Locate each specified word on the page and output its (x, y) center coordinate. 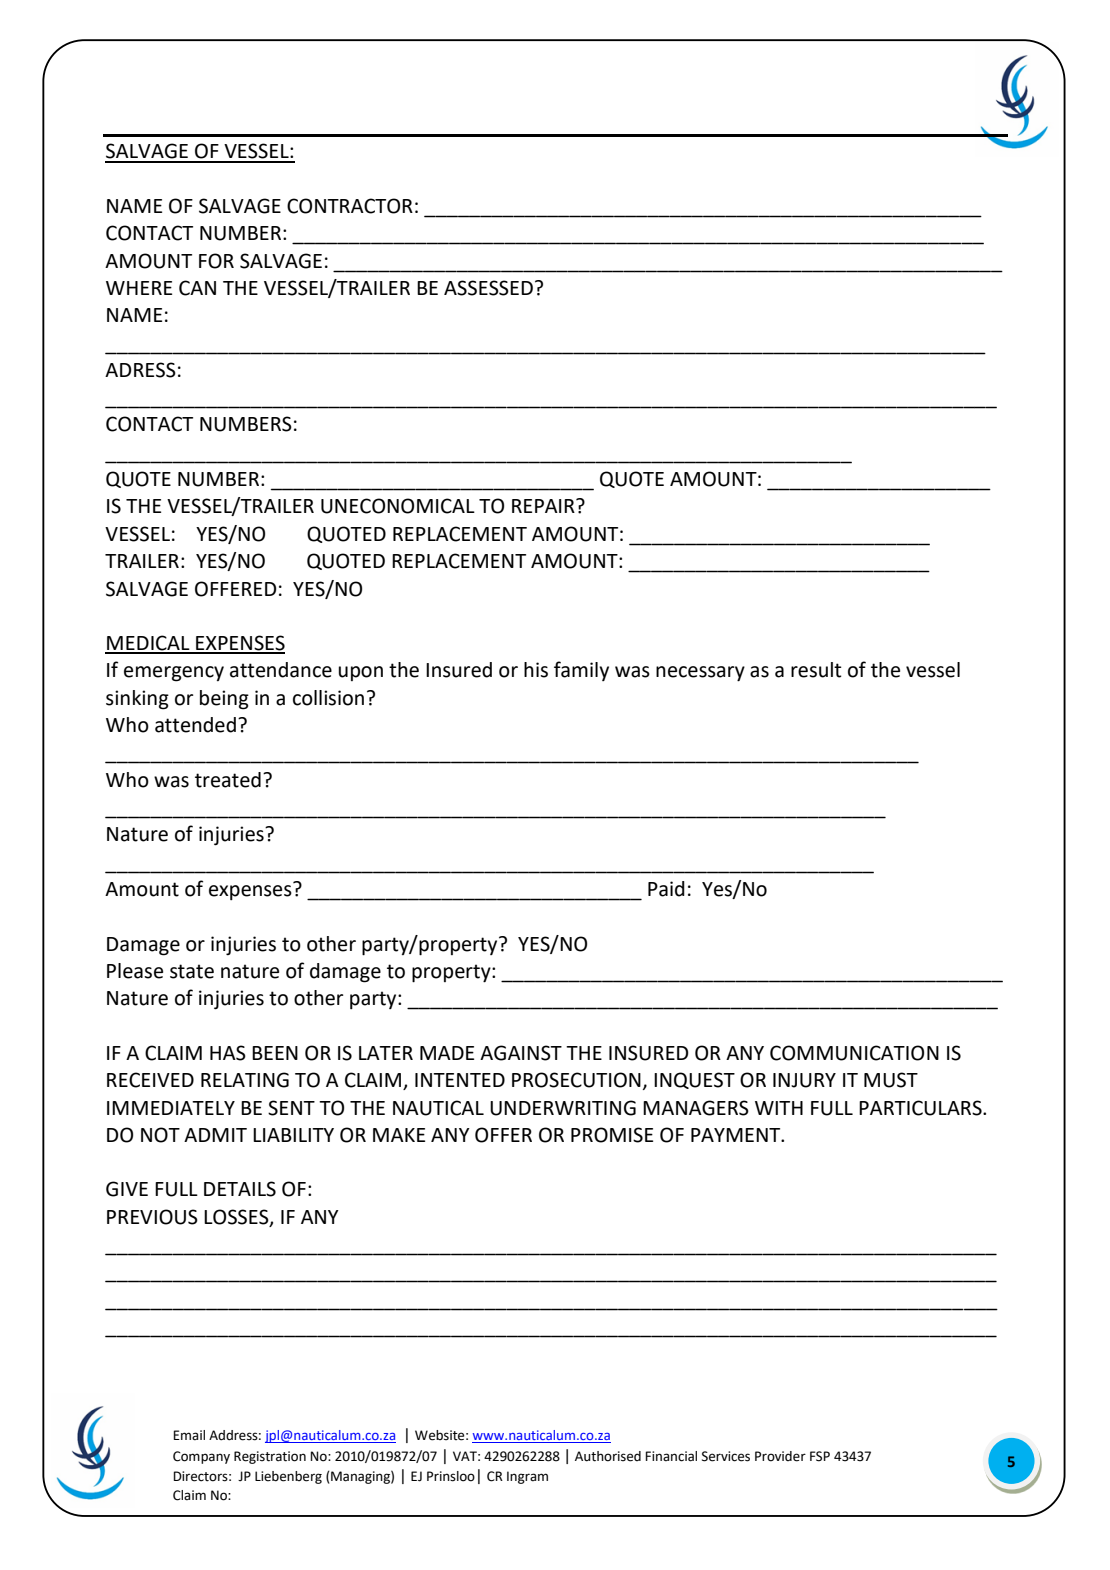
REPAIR (544, 506)
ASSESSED (488, 288)
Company (201, 1457)
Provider (780, 1456)
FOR (216, 261)
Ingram (527, 1477)
